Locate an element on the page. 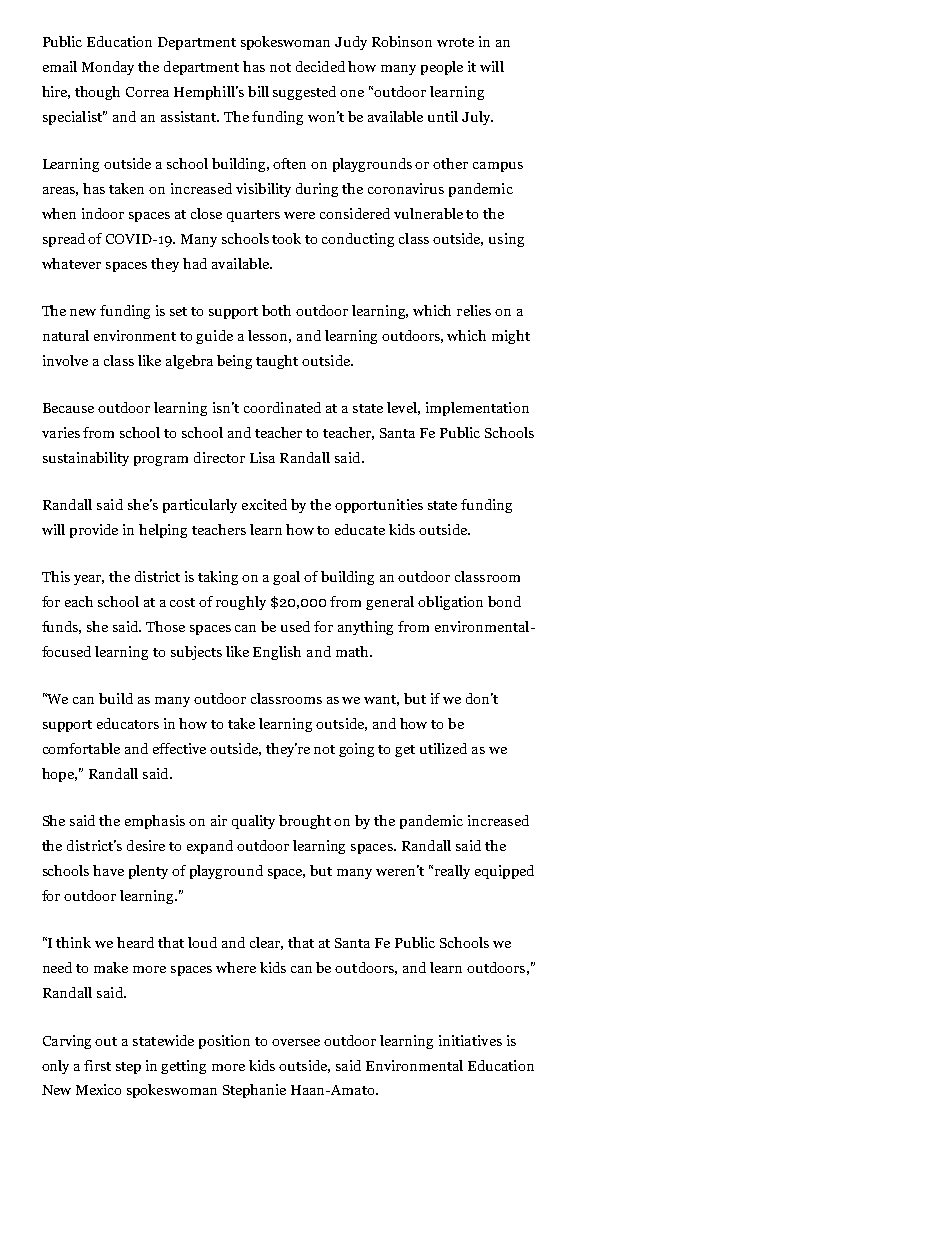 This image has height=1233, width=952. first is located at coordinates (97, 1065).
